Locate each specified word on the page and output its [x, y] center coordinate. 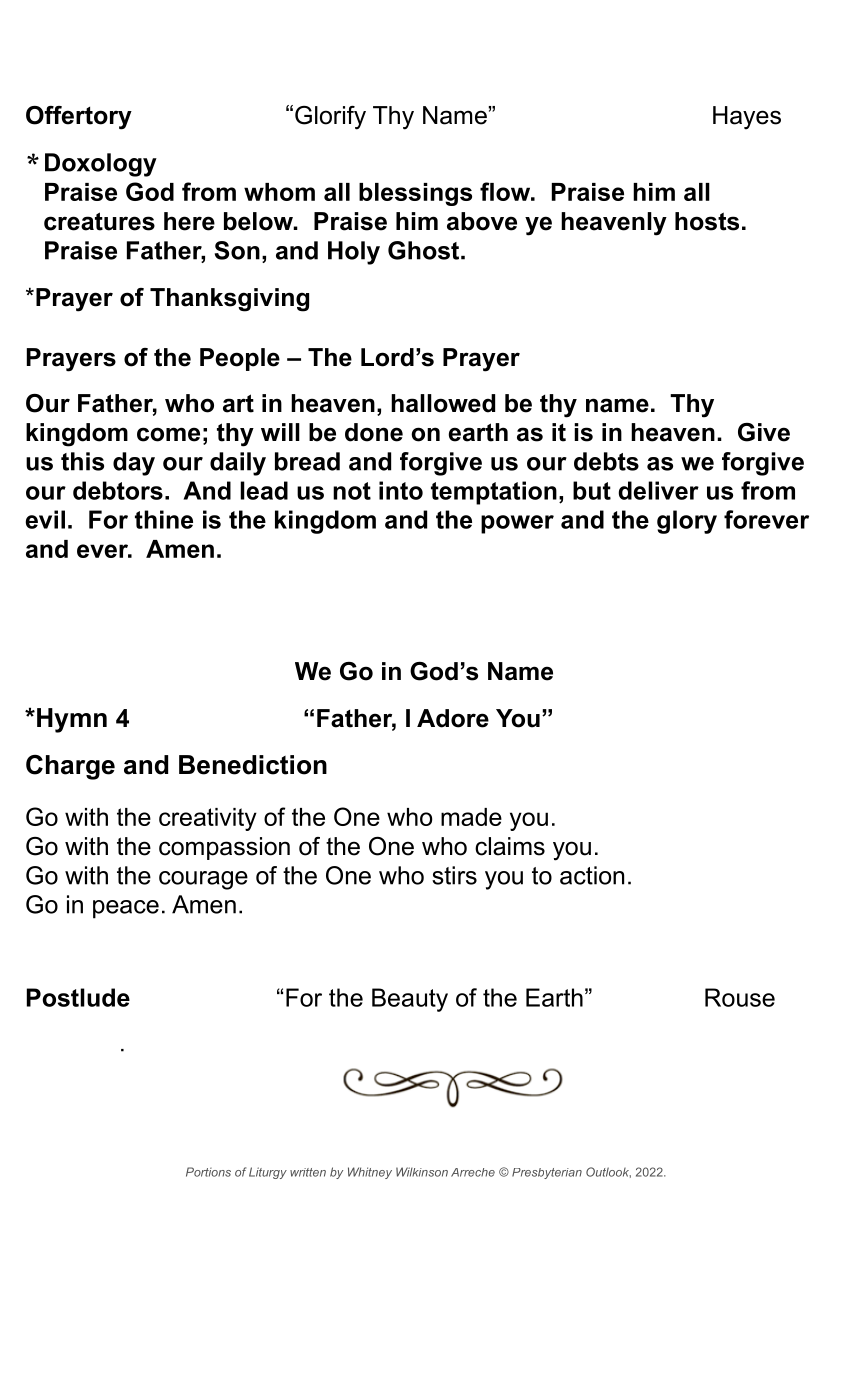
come [168, 434]
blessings [415, 194]
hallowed [443, 403]
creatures [99, 221]
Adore [453, 718]
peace [126, 909]
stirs [454, 875]
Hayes [747, 118]
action [592, 875]
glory [687, 522]
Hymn [72, 720]
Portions [208, 1172]
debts [606, 461]
